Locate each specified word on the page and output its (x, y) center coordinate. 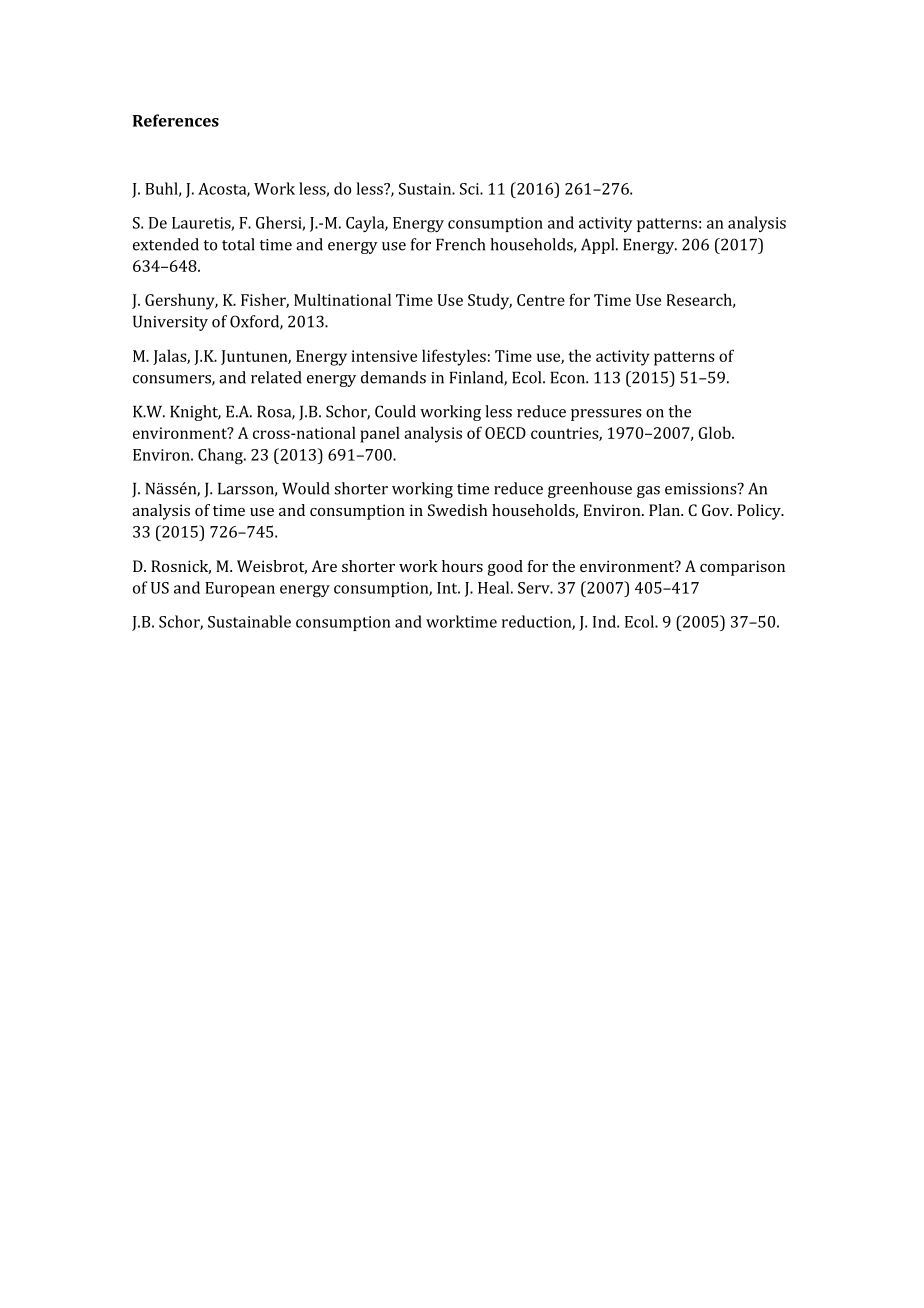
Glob (715, 432)
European (240, 589)
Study (490, 301)
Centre (541, 300)
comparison (742, 568)
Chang (221, 456)
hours (462, 566)
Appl (599, 246)
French (460, 244)
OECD (505, 433)
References (176, 120)
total (238, 244)
